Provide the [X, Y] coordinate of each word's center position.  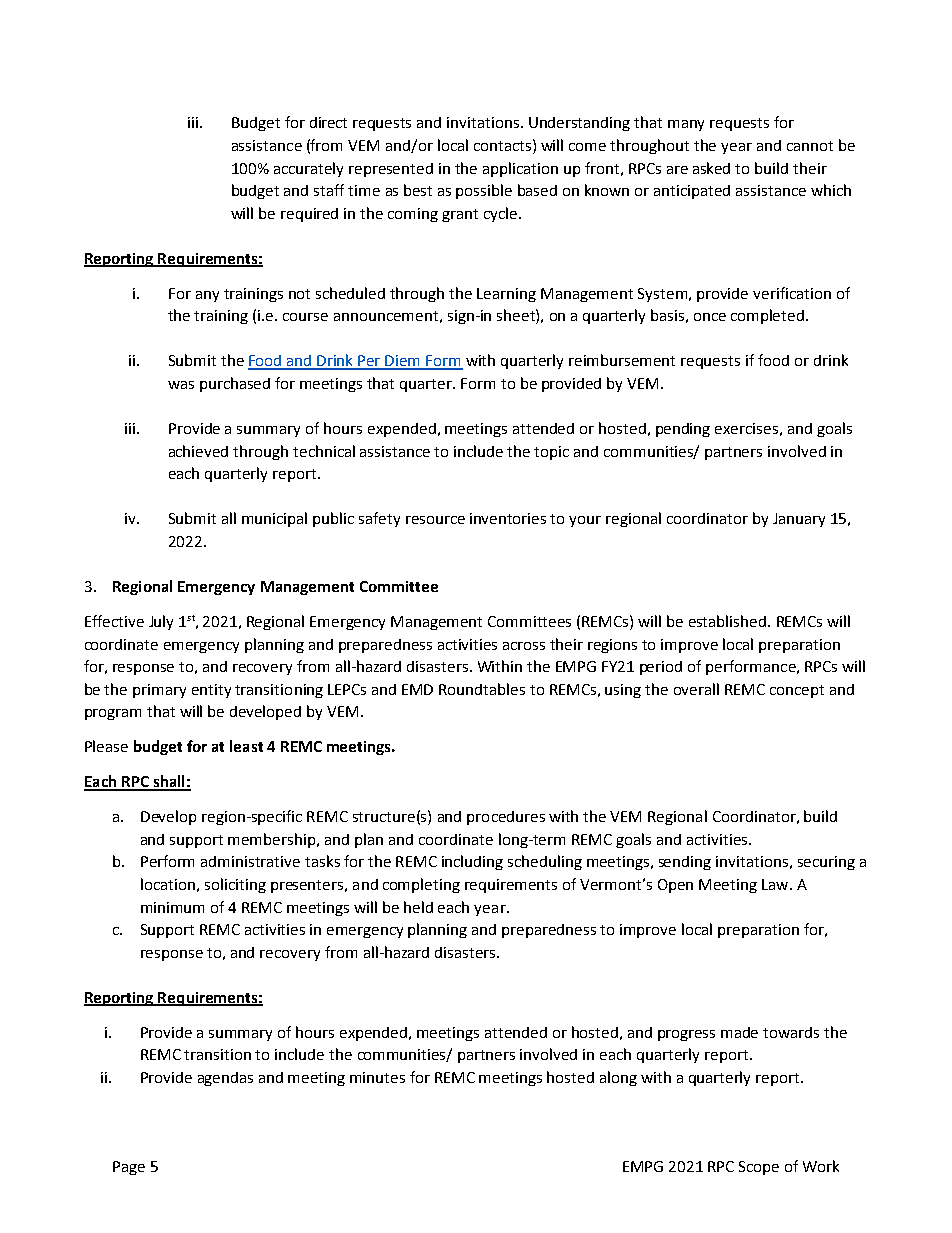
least [246, 746]
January [799, 520]
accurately [308, 169]
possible [484, 191]
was [181, 385]
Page [129, 1168]
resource [435, 520]
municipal [274, 519]
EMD [417, 689]
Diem [403, 362]
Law [776, 884]
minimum [172, 907]
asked [711, 168]
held [418, 907]
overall [696, 689]
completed [767, 316]
